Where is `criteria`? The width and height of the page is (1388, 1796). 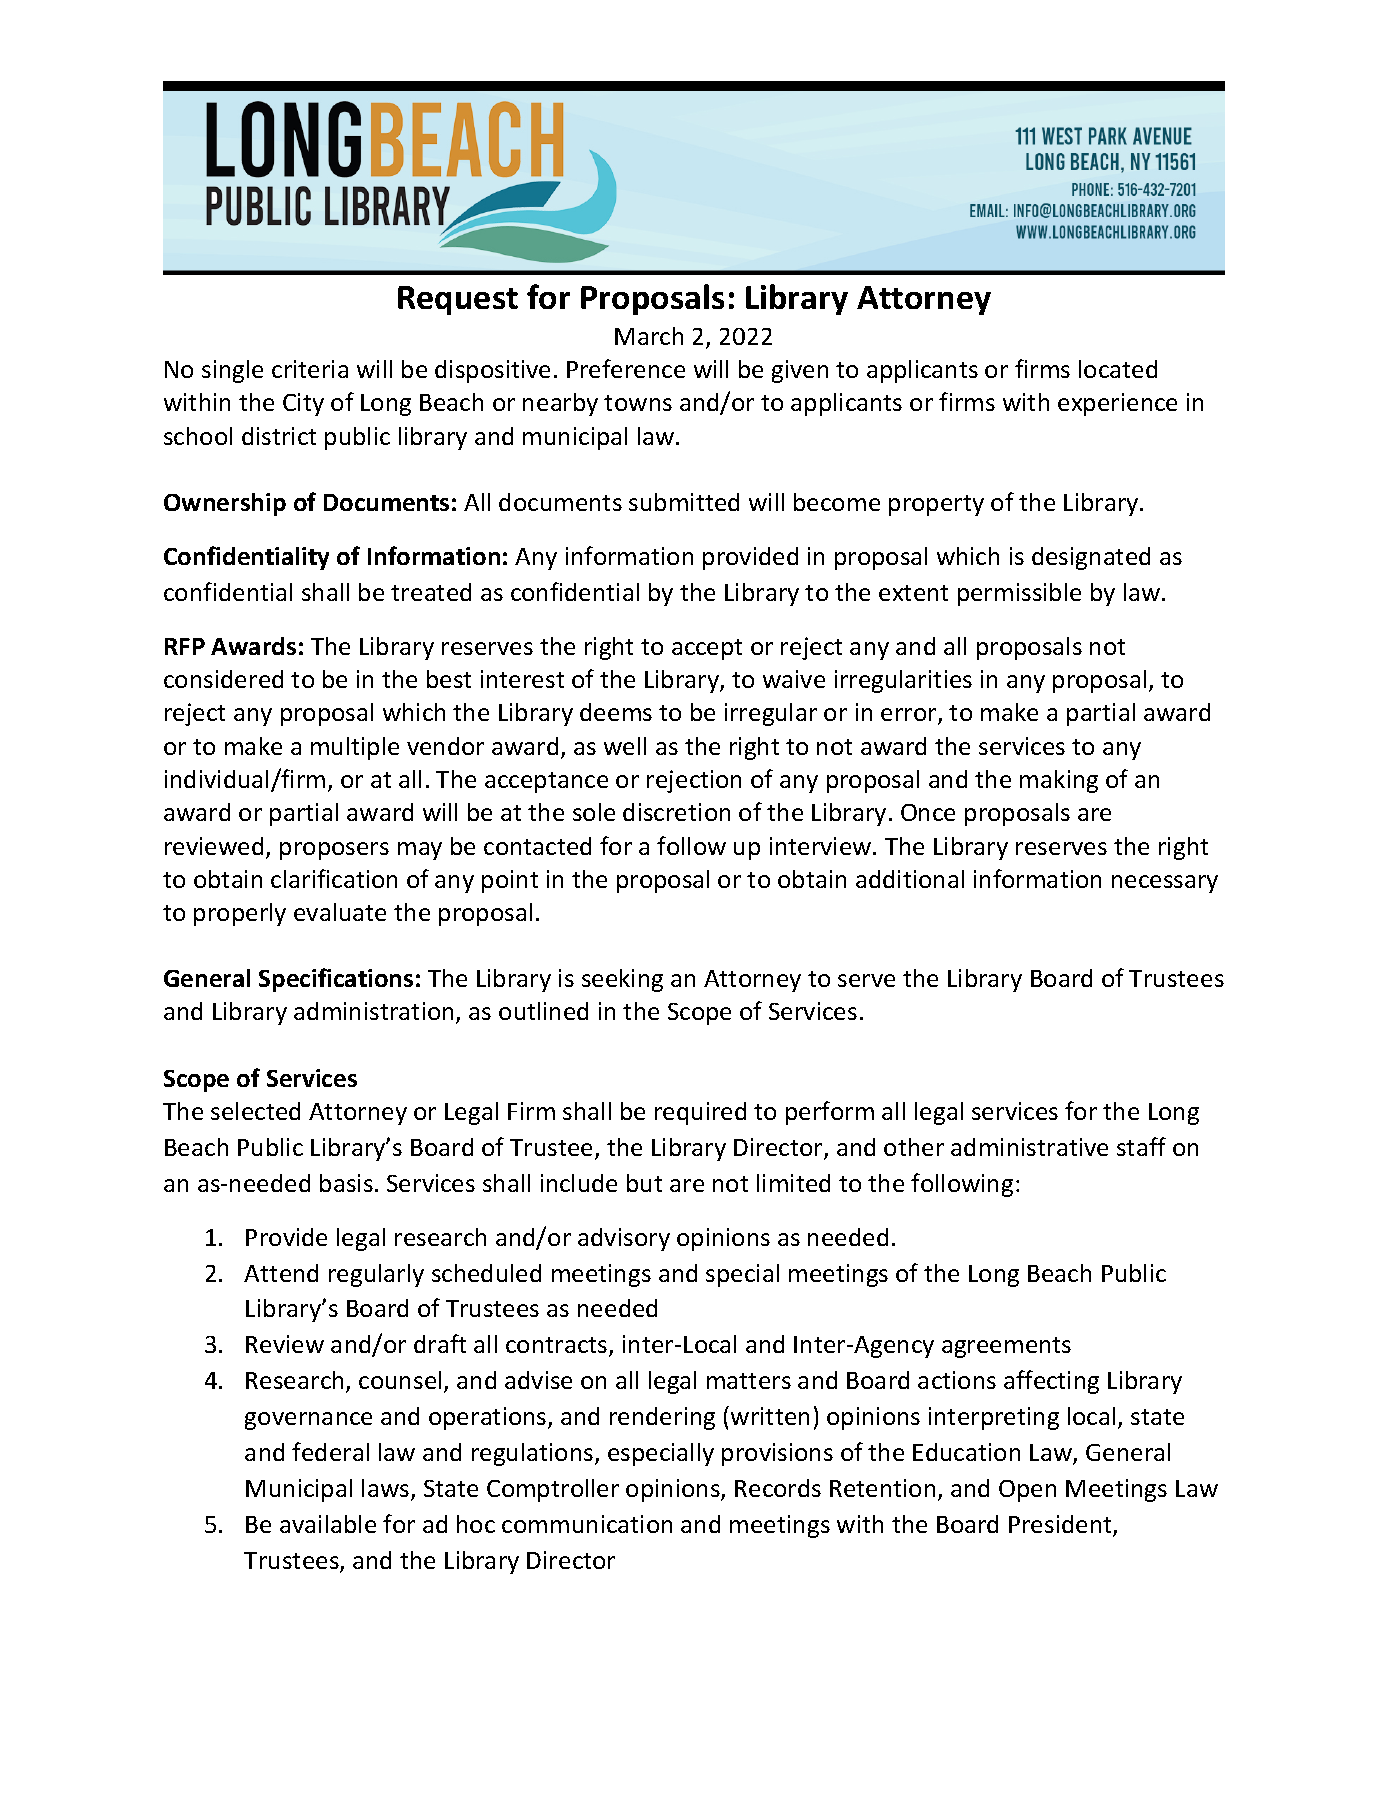 criteria is located at coordinates (310, 369).
